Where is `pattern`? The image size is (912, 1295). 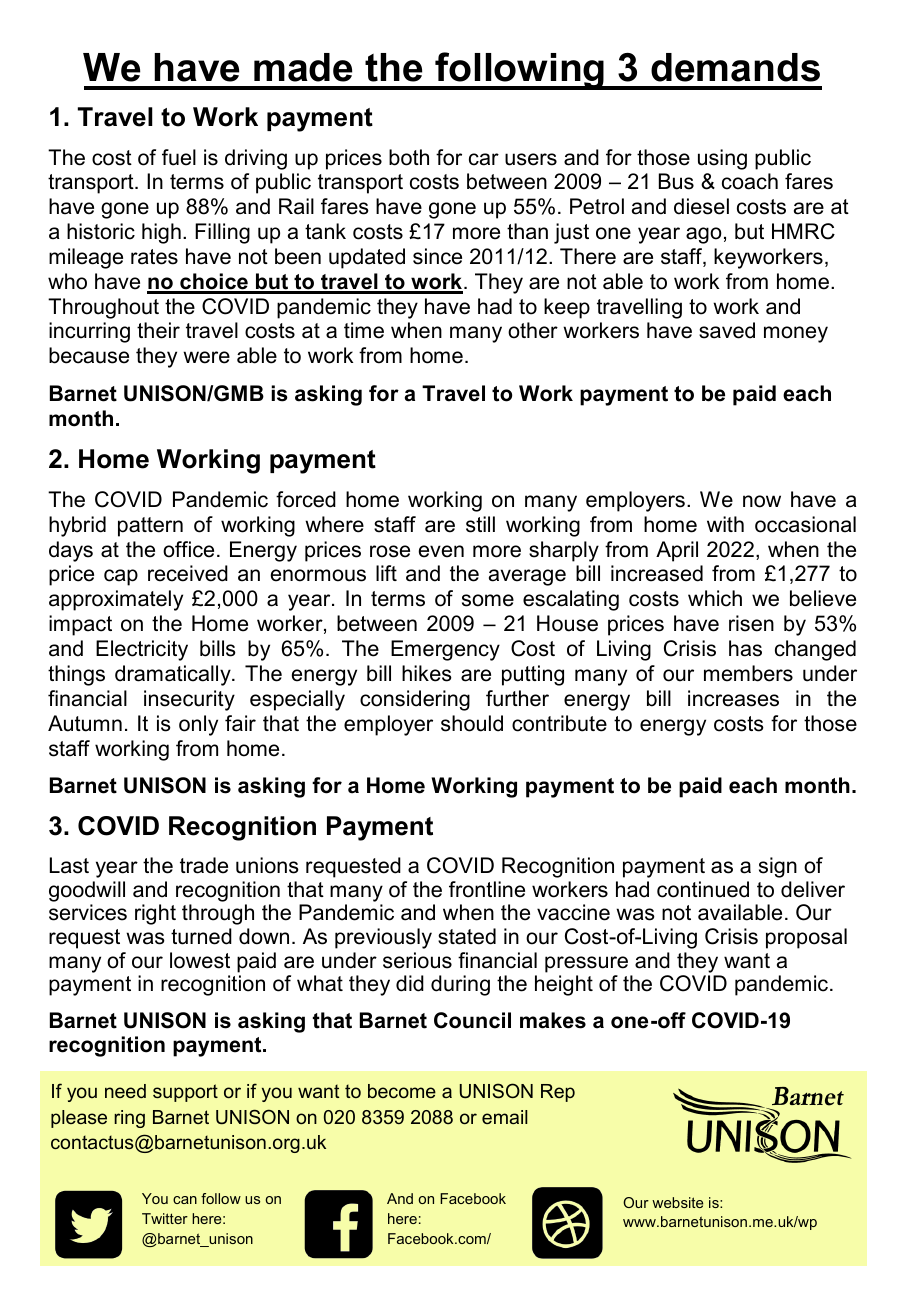
pattern is located at coordinates (150, 527).
